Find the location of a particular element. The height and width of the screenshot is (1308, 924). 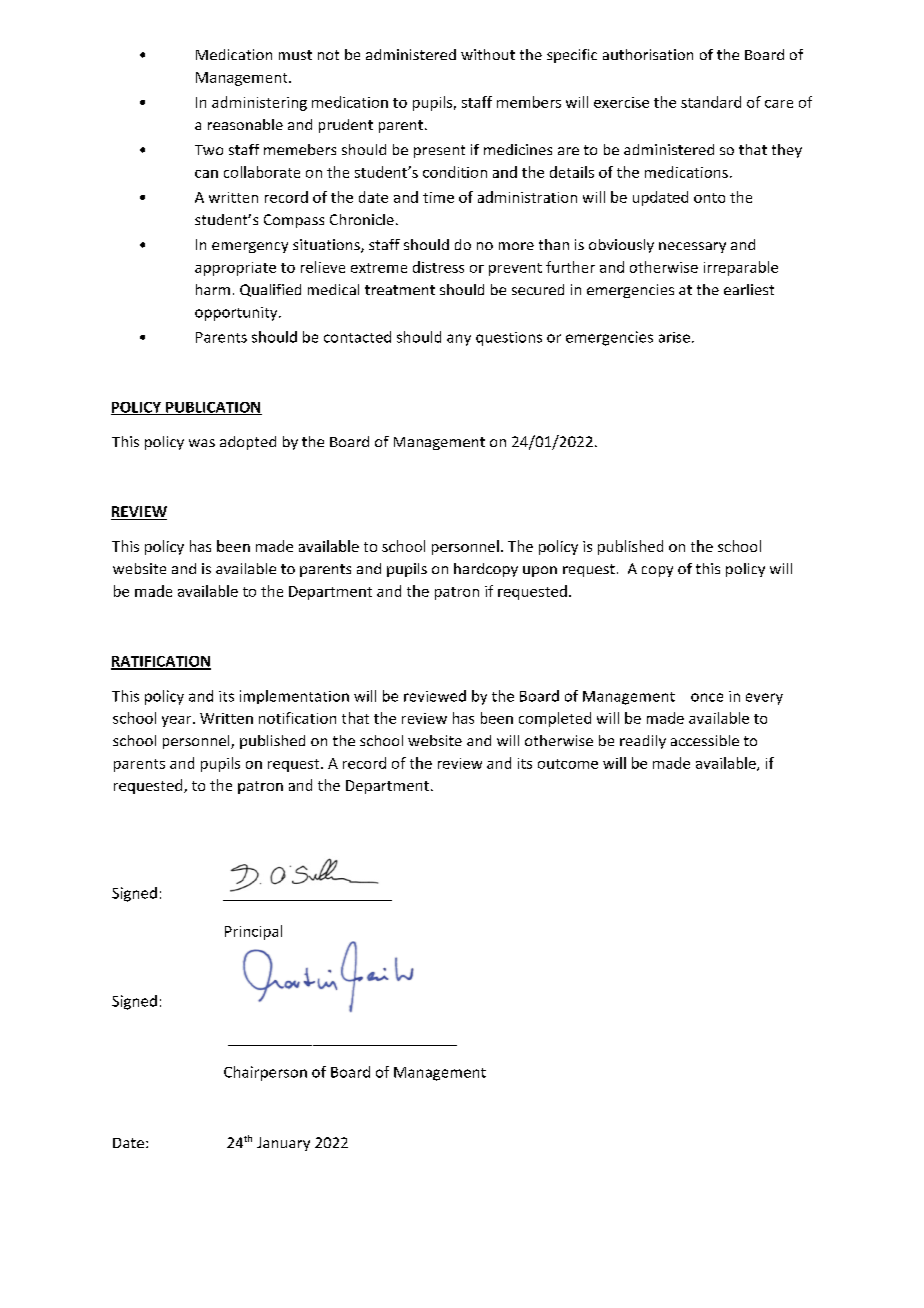

Chairperson is located at coordinates (265, 1073).
